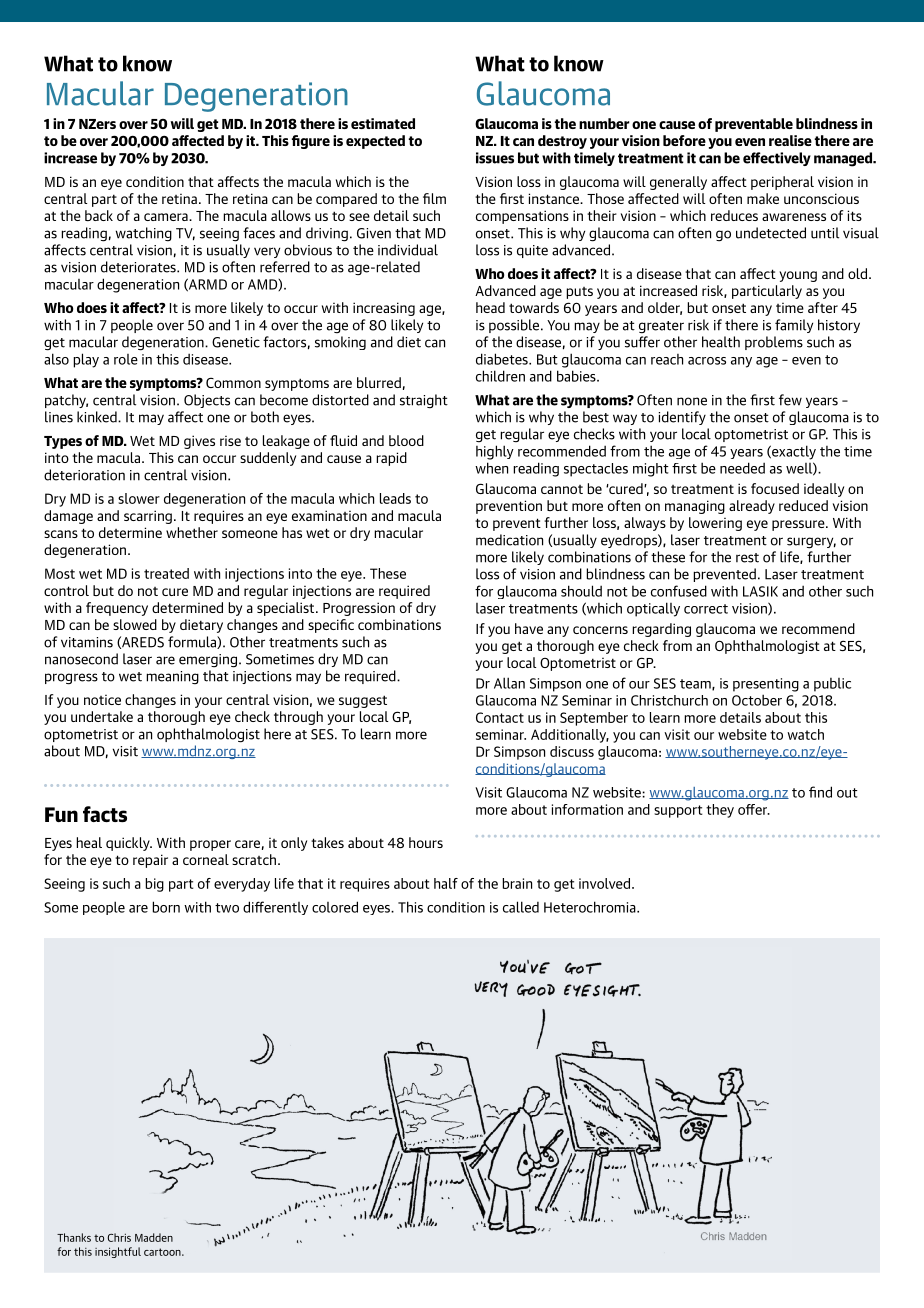 The width and height of the document is (924, 1308). I want to click on Allan, so click(509, 683).
